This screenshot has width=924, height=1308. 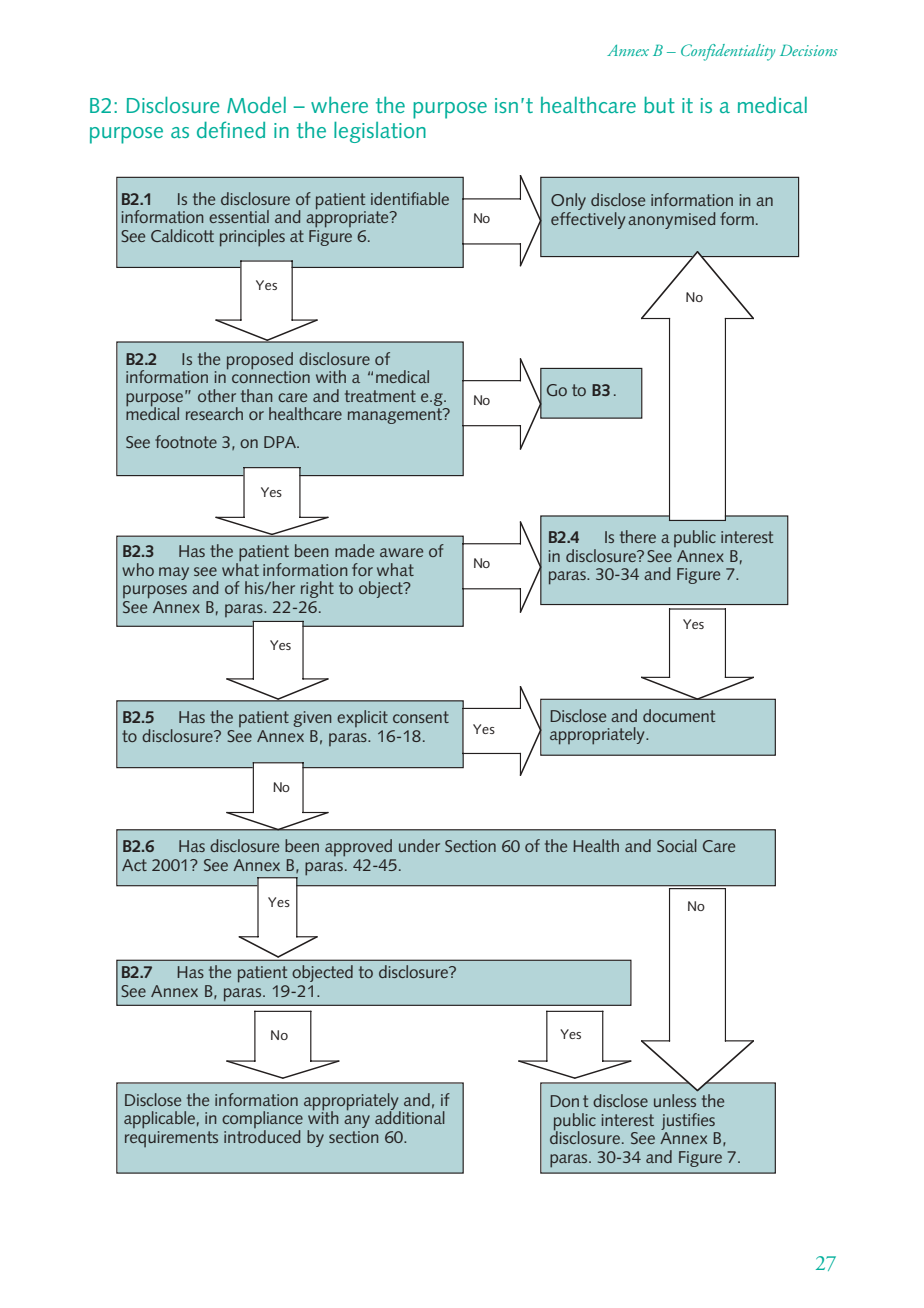 I want to click on compliance, so click(x=262, y=1121).
